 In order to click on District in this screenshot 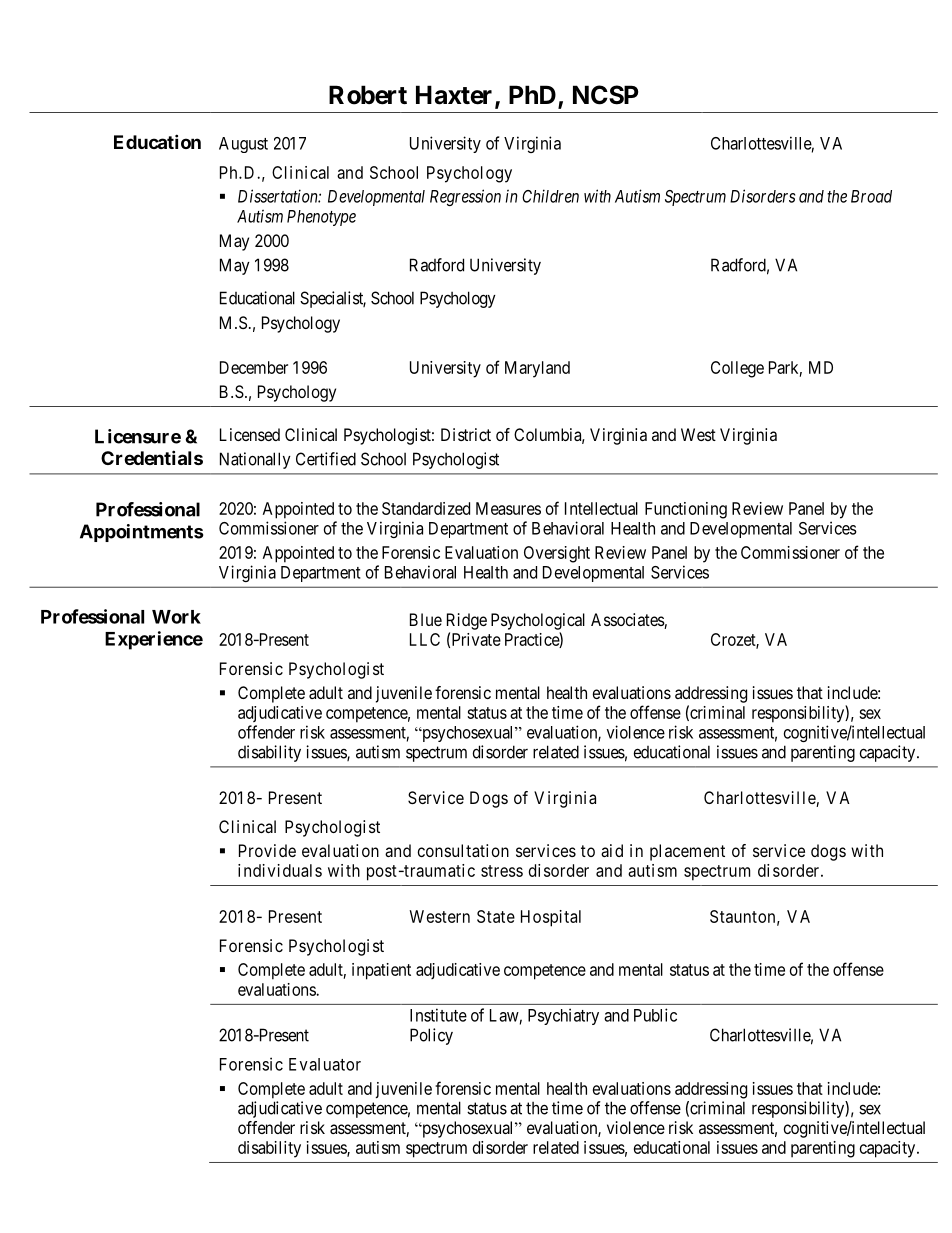, I will do `click(466, 434)`.
